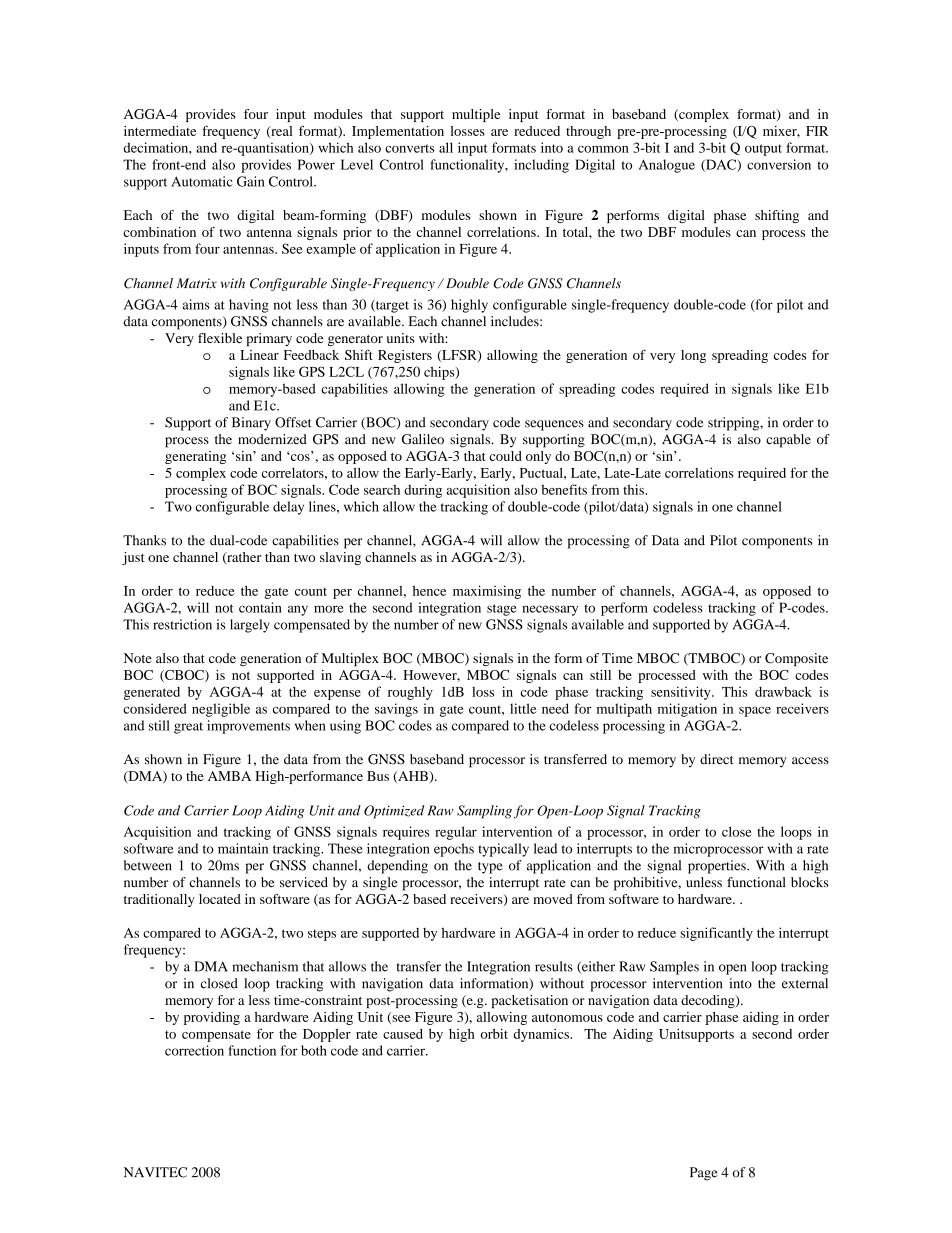 This image has width=952, height=1233. I want to click on including, so click(541, 166).
